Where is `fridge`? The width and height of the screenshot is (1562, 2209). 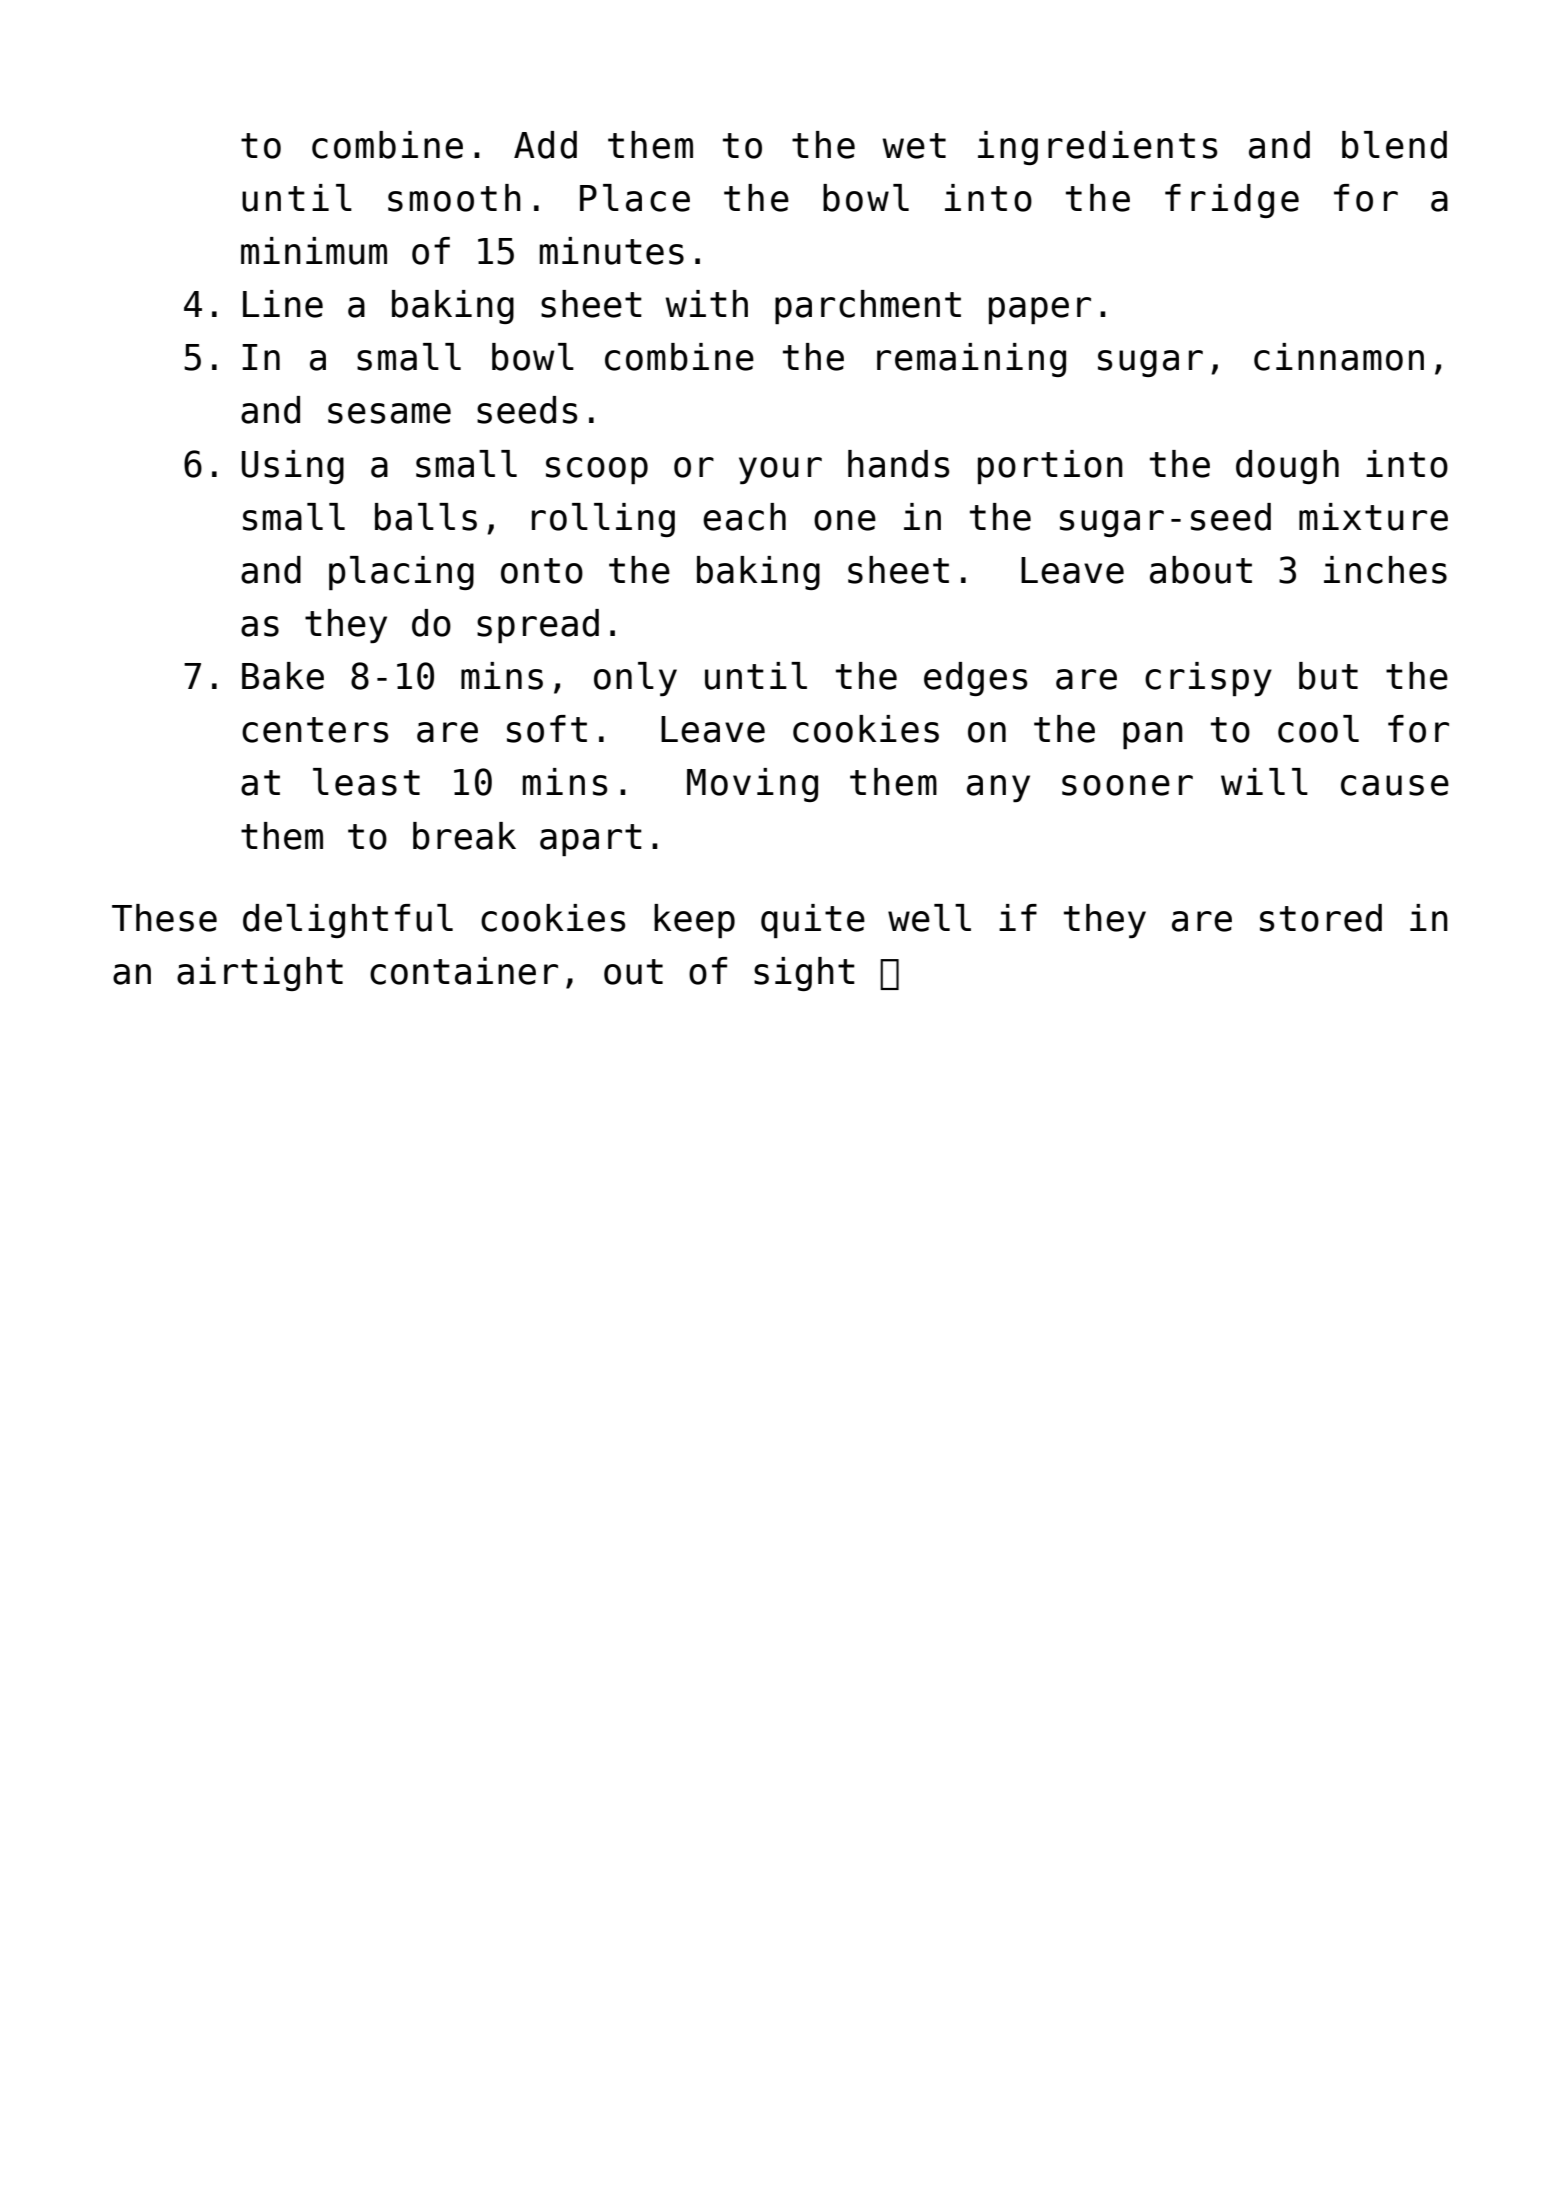
fridge is located at coordinates (1232, 201).
